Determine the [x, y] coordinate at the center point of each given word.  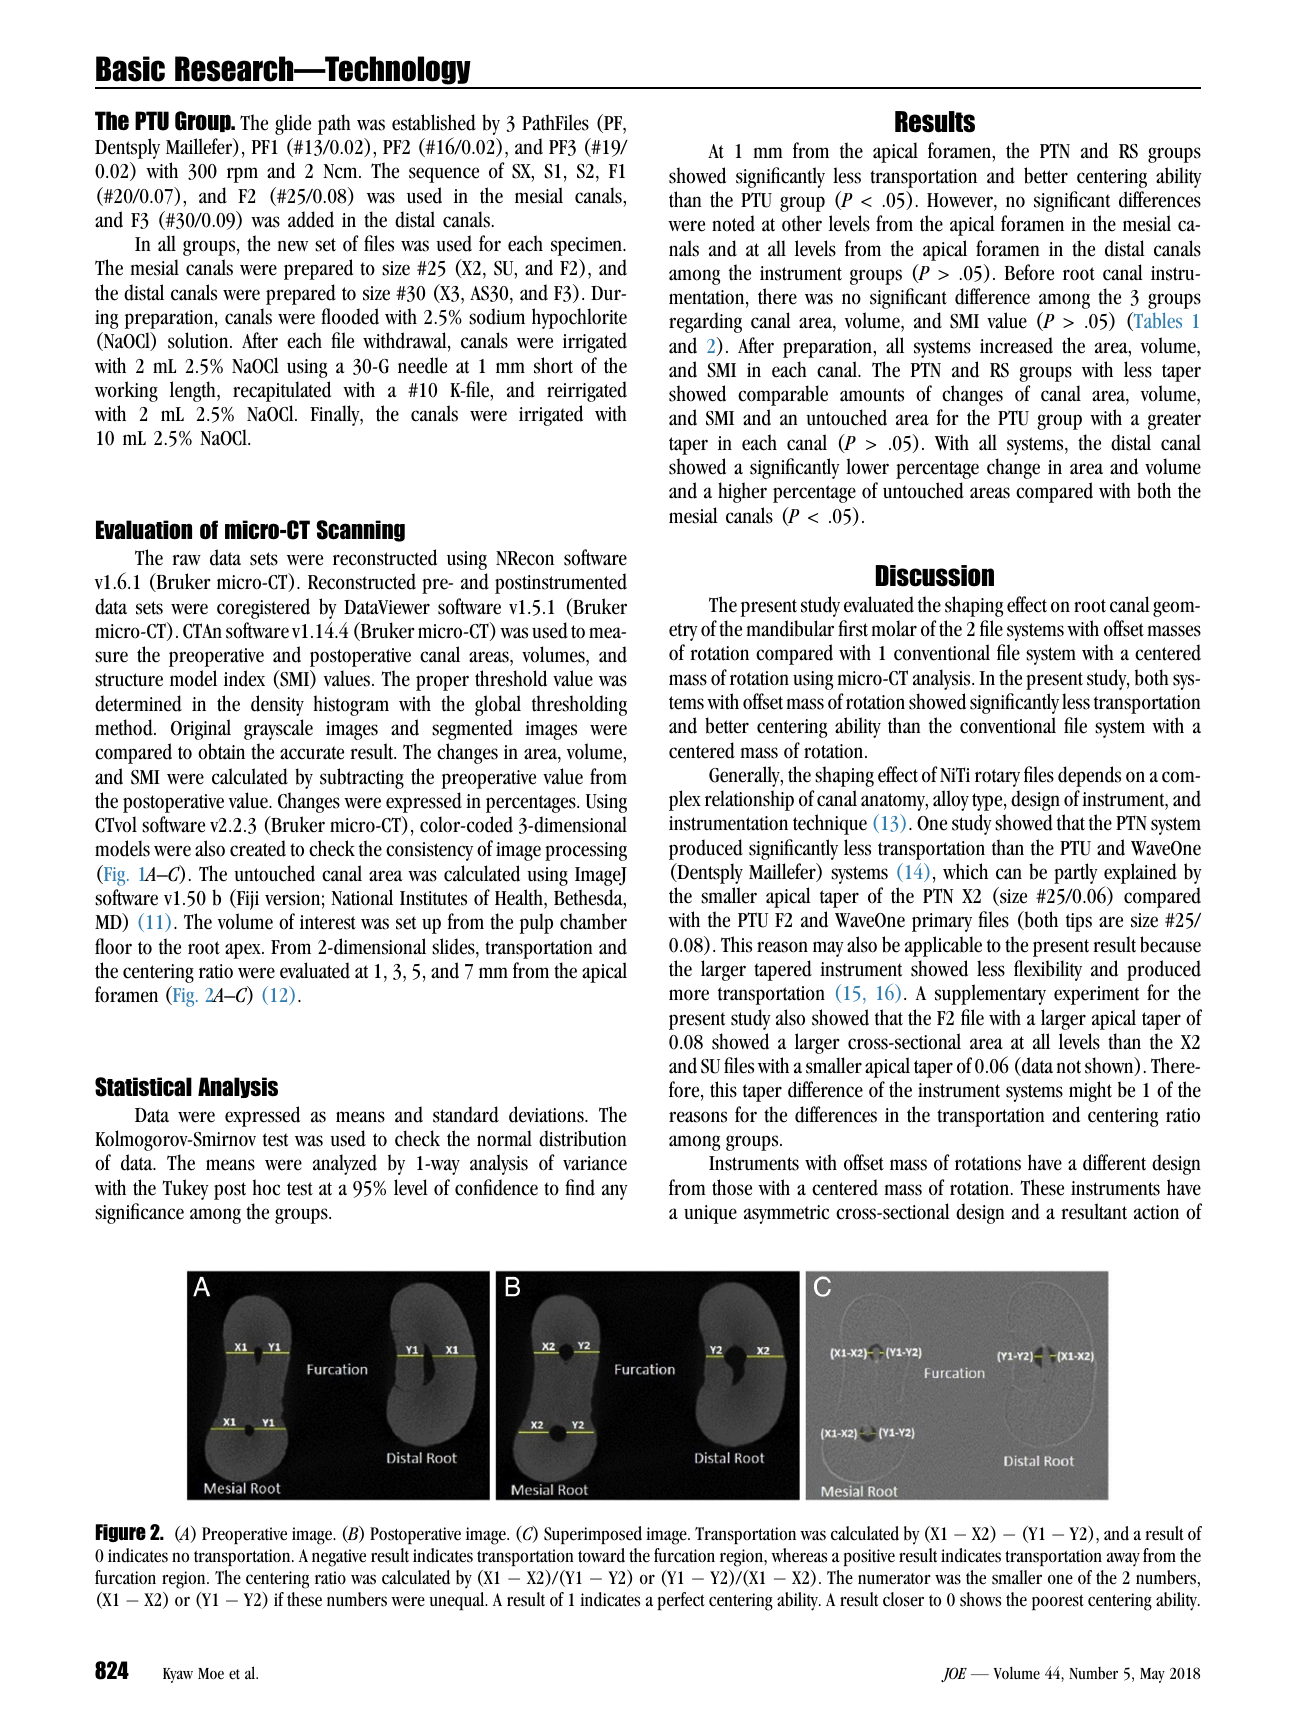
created [258, 848]
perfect [681, 1601]
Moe [211, 1674]
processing [586, 851]
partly [1076, 873]
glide [293, 124]
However [961, 200]
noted [733, 223]
